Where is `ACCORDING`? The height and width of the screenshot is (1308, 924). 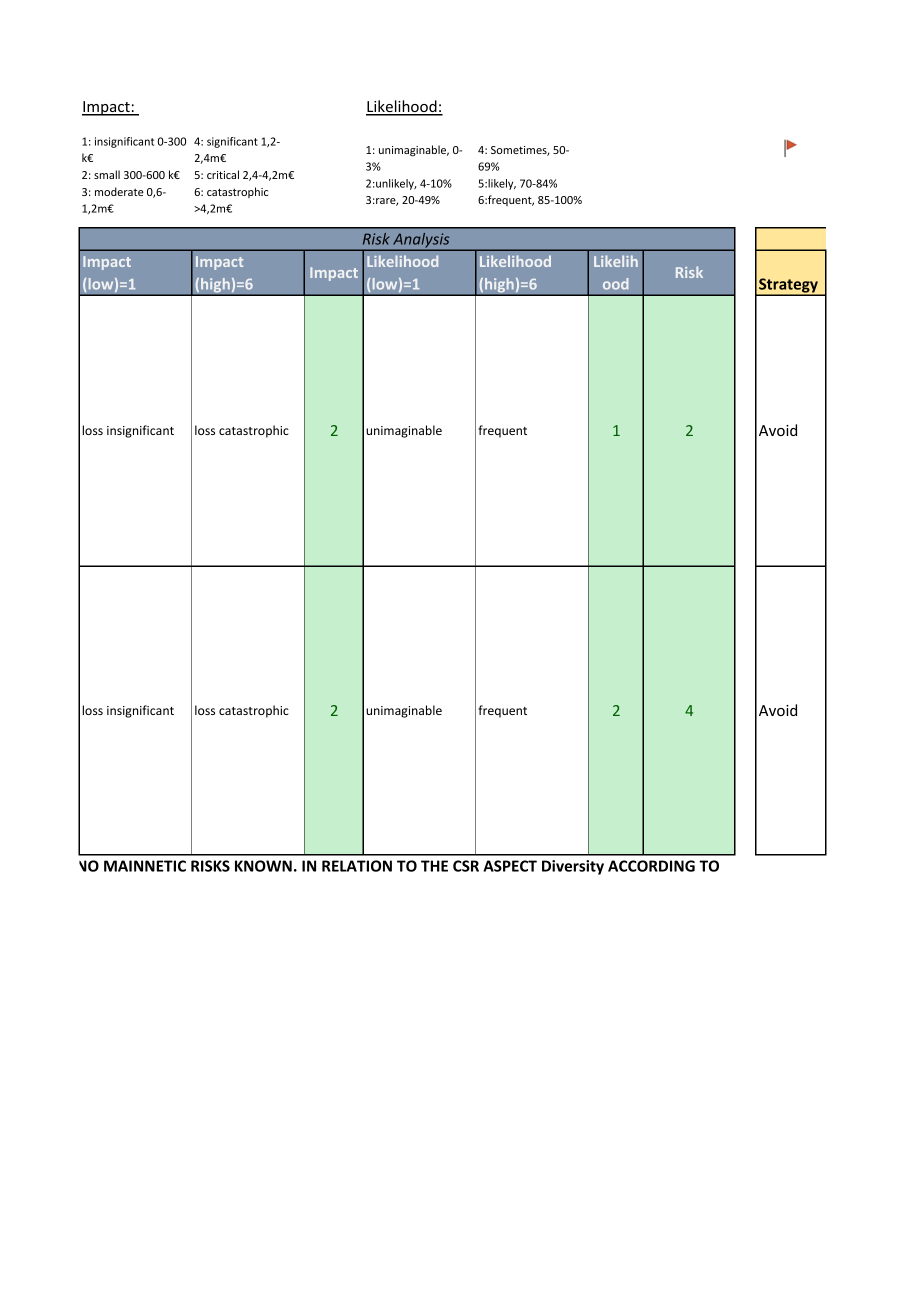
ACCORDING is located at coordinates (651, 866).
